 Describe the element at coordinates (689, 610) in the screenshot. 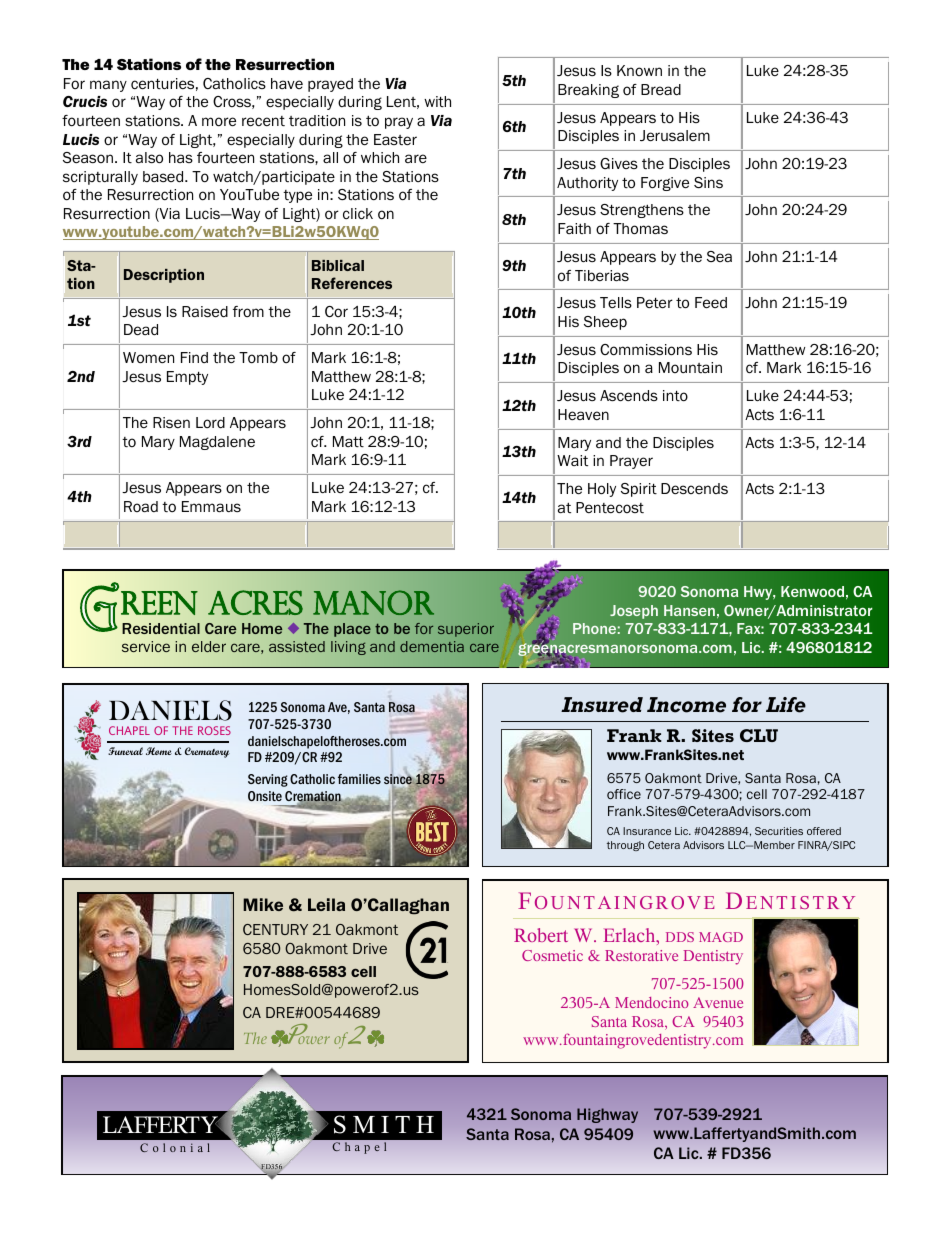

I see `Hansen` at that location.
